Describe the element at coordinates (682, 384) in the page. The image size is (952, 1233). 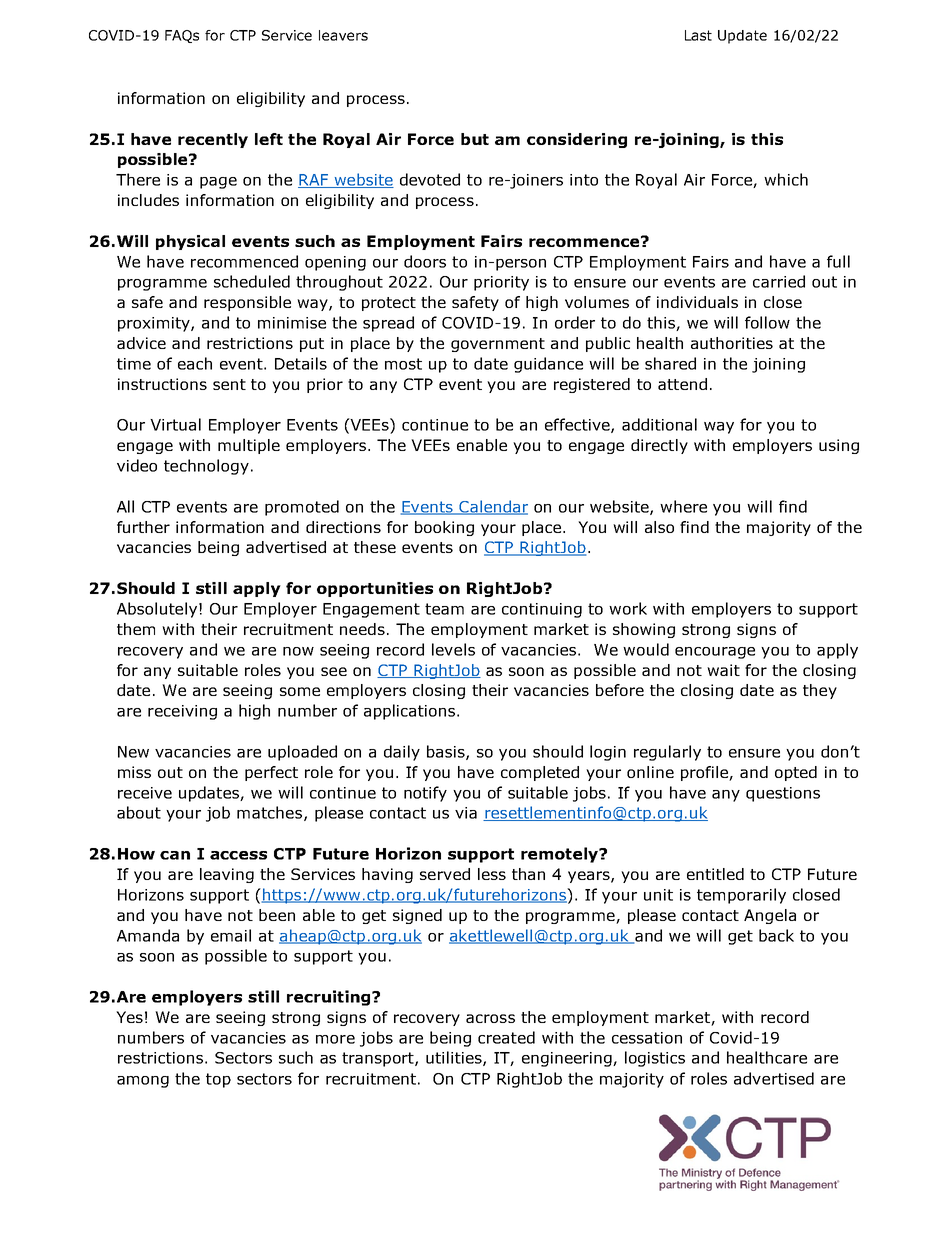
I see `attend` at that location.
